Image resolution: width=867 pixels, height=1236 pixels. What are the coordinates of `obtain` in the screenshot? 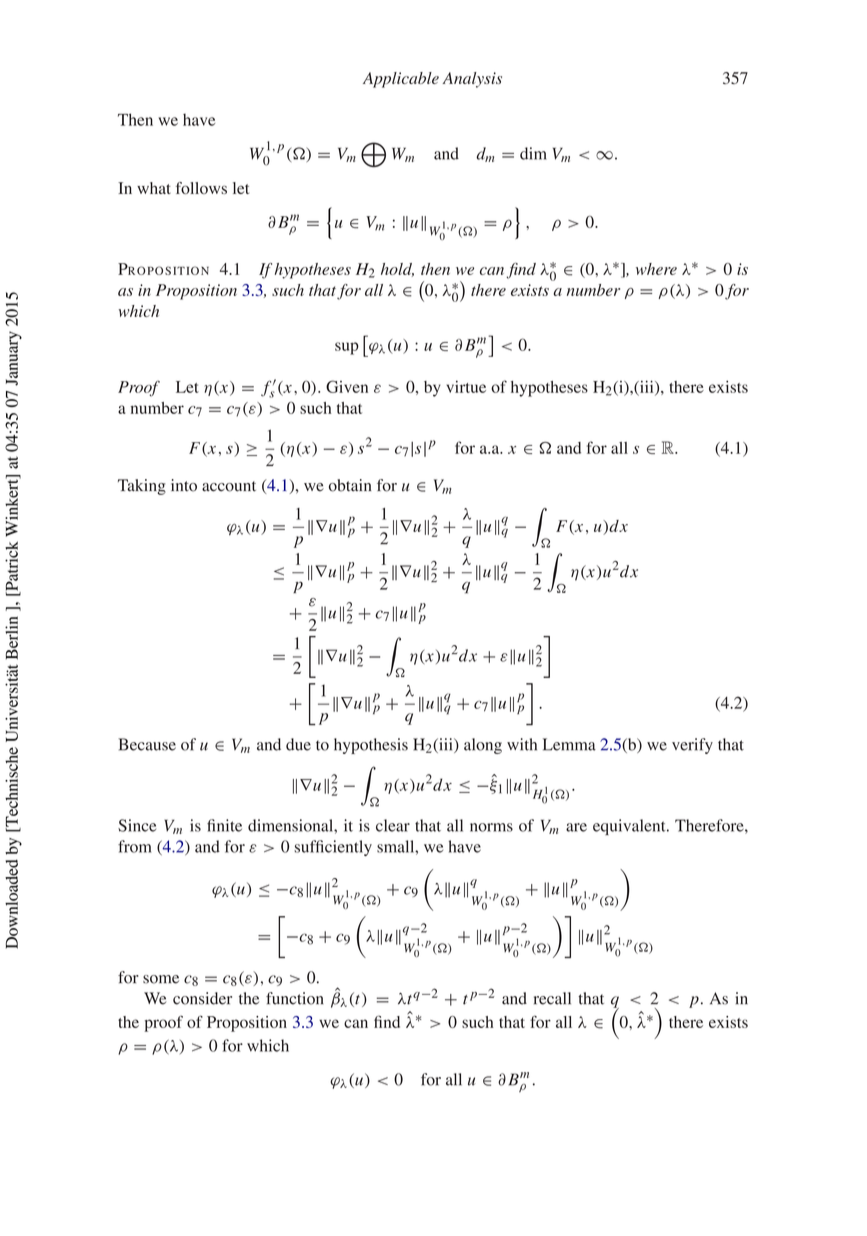 It's located at (350, 485).
